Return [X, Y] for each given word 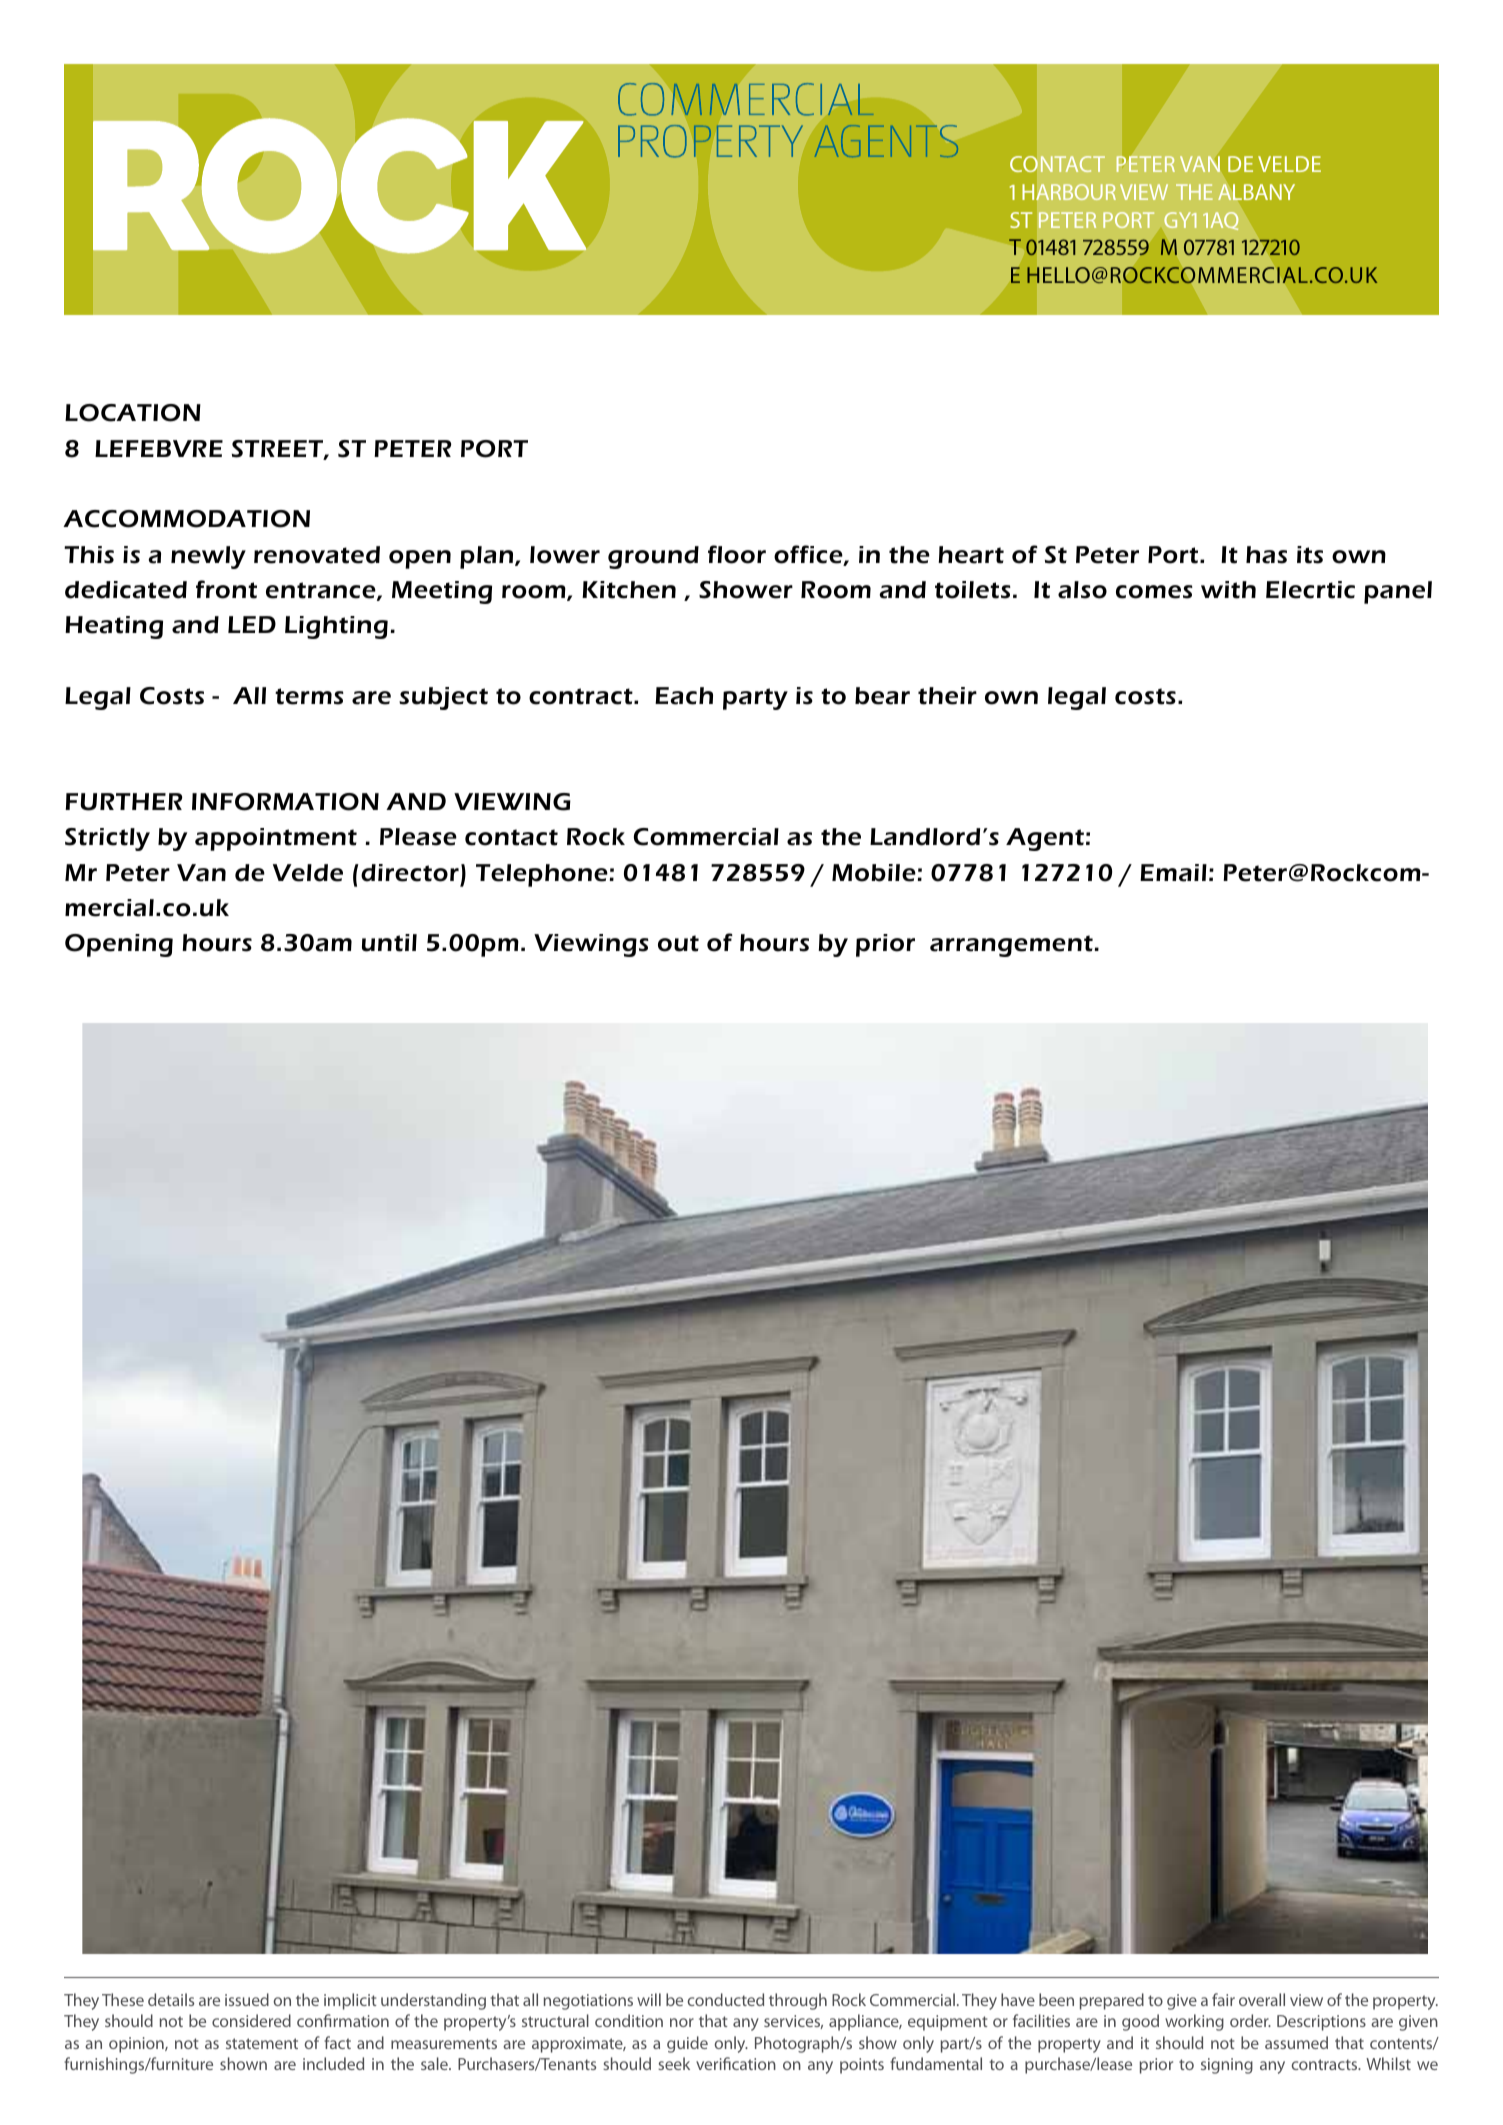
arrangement [1011, 946]
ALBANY [1256, 192]
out [678, 943]
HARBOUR [1069, 192]
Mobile [874, 873]
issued [247, 1999]
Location [133, 413]
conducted [726, 1999]
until [389, 943]
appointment [276, 839]
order [1250, 2020]
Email [1173, 873]
